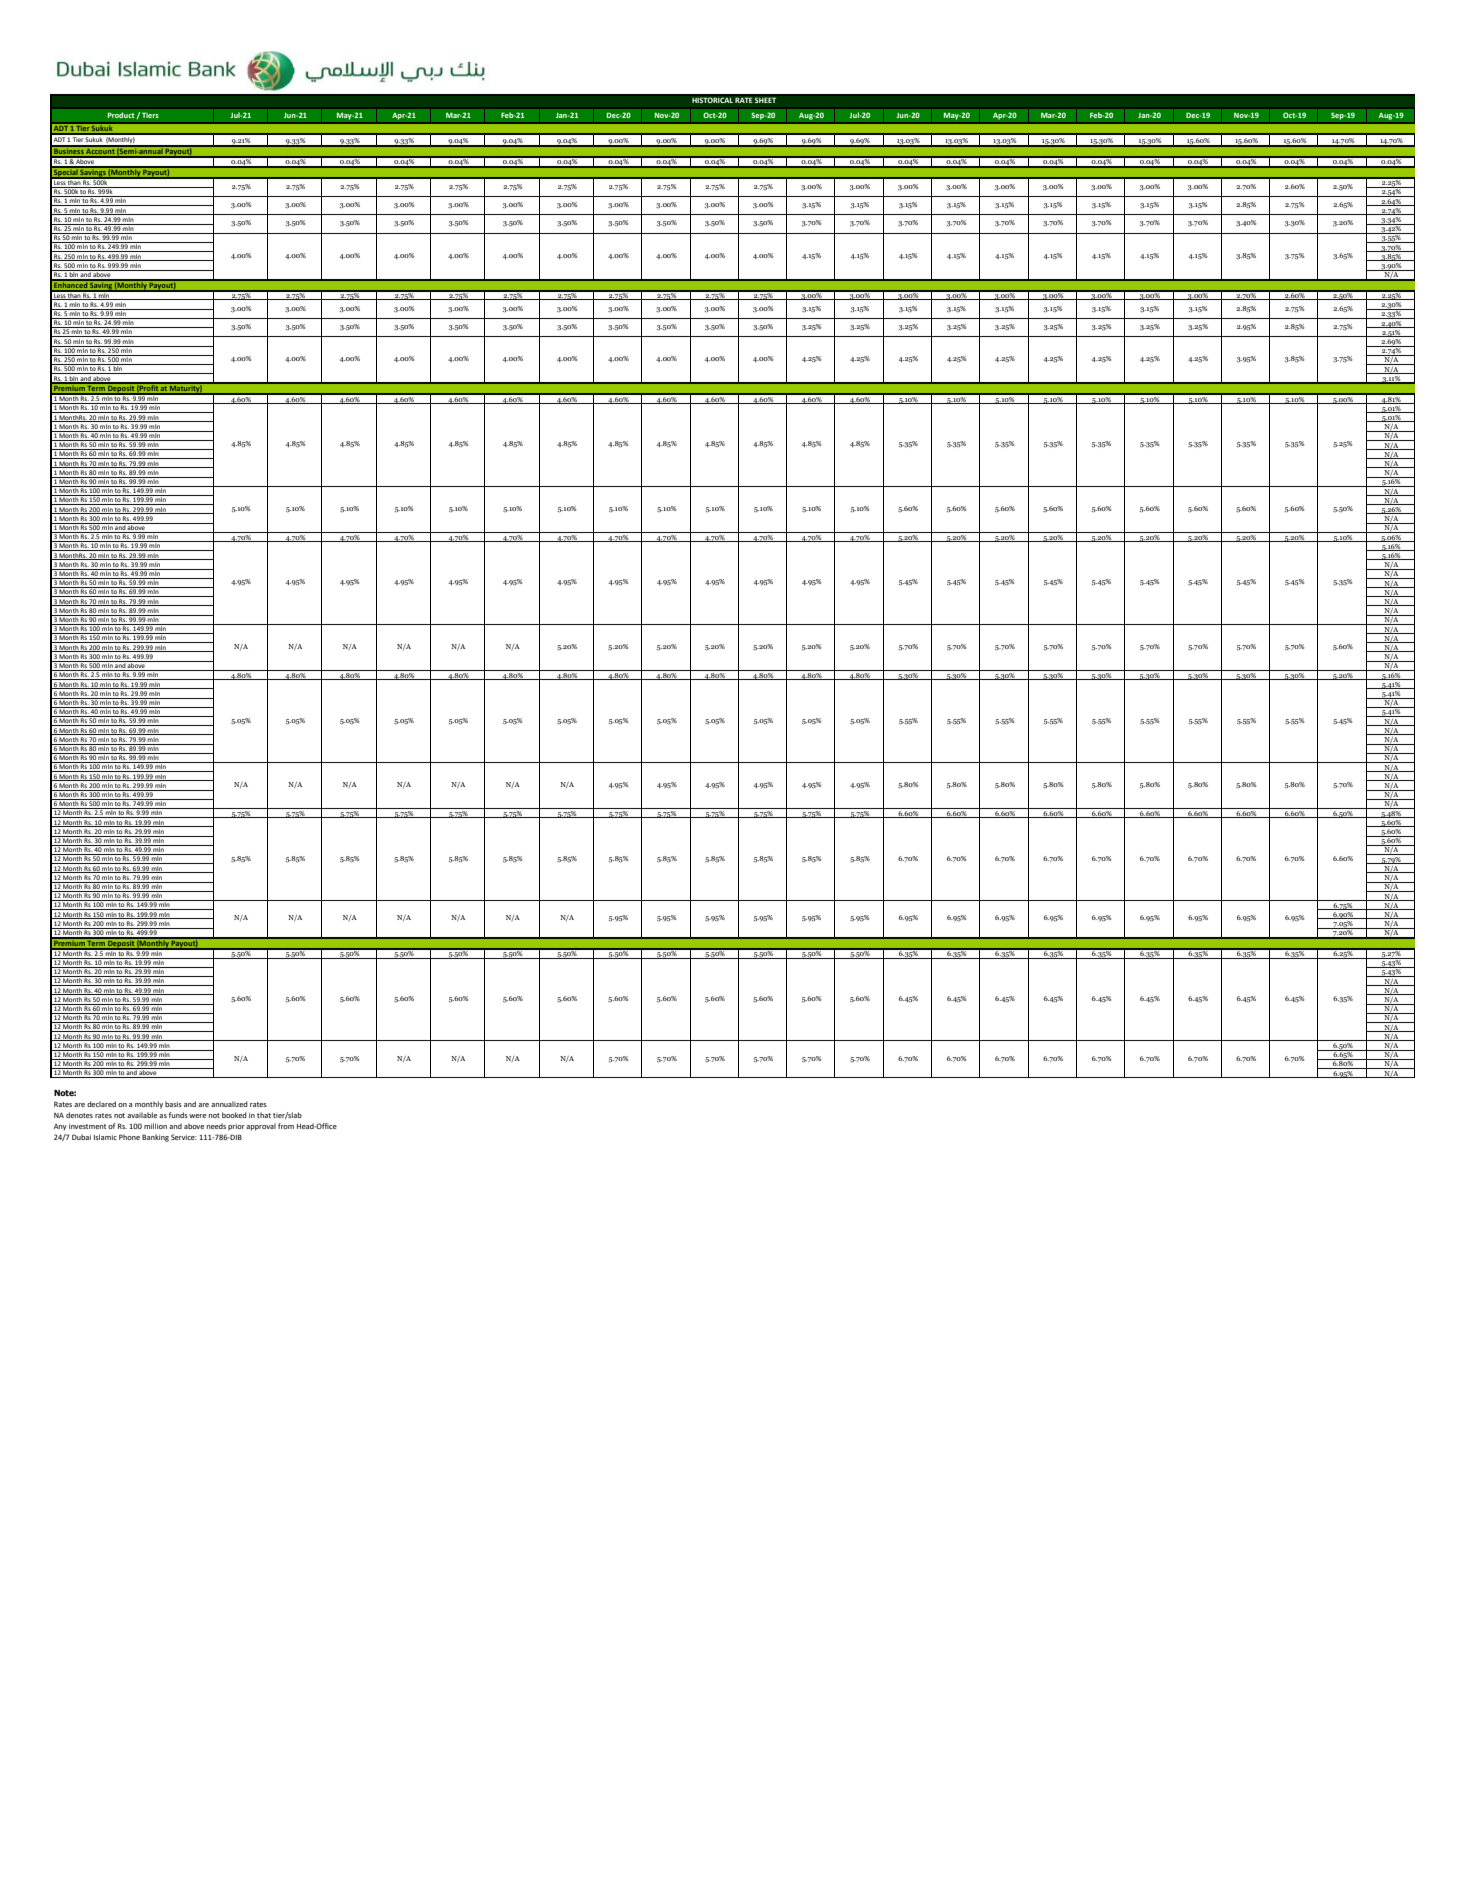  What do you see at coordinates (142, 1115) in the screenshot?
I see `available` at bounding box center [142, 1115].
